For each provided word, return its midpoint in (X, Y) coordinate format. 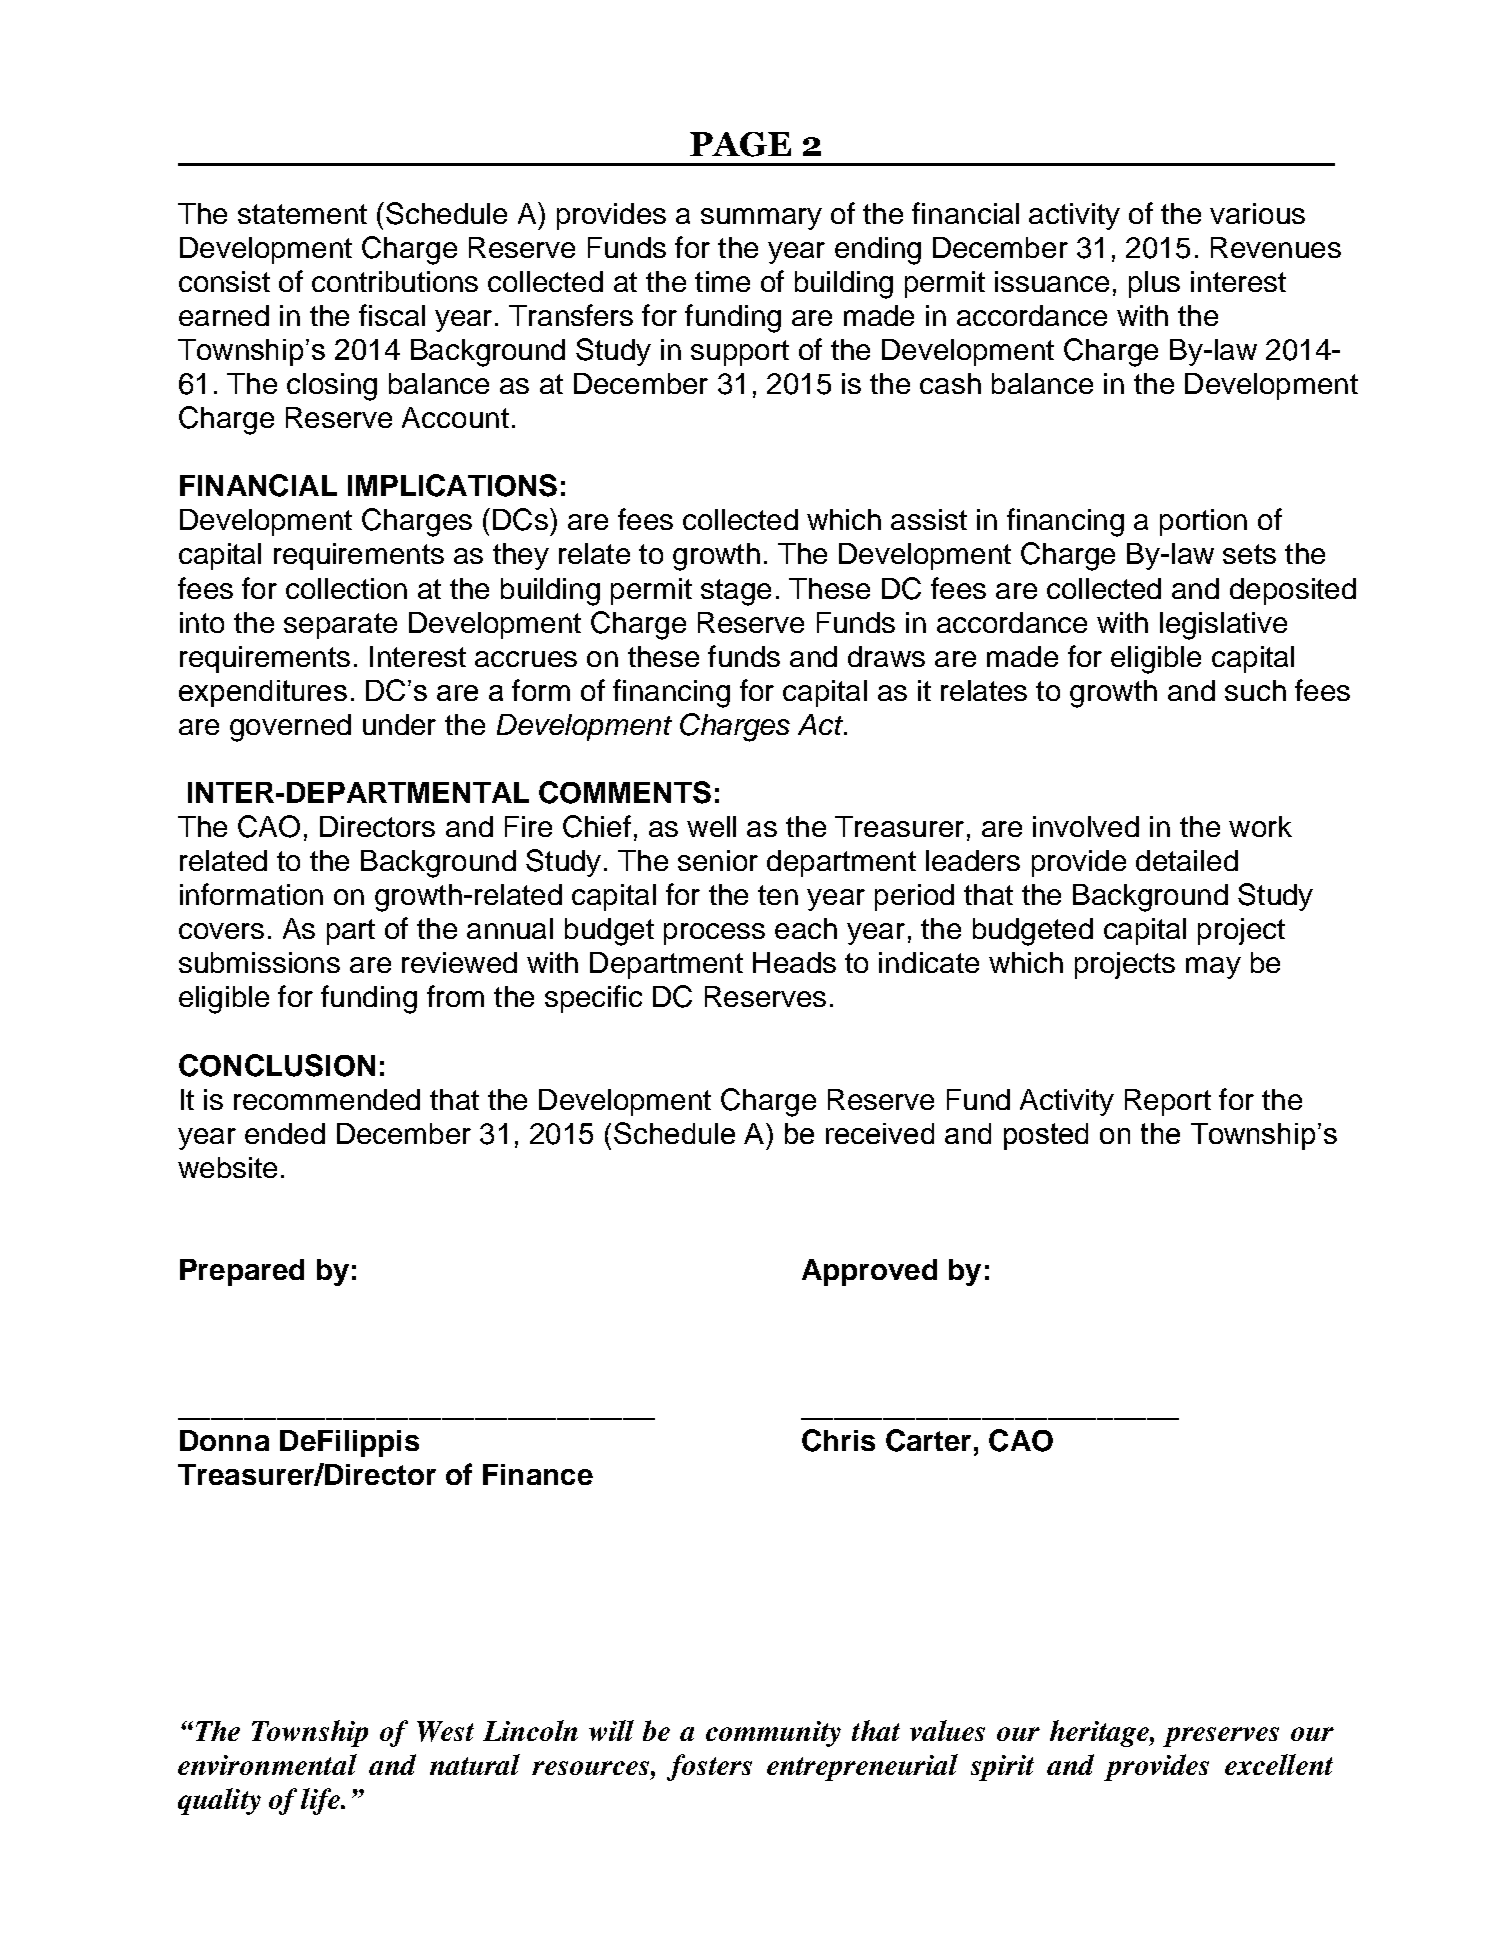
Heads (794, 962)
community (773, 1734)
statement (302, 214)
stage (736, 592)
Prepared (242, 1272)
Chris (838, 1440)
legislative (1223, 626)
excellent (1279, 1764)
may (1213, 968)
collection (346, 588)
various (1257, 213)
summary (761, 219)
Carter (928, 1440)
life (321, 1801)
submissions (259, 962)
